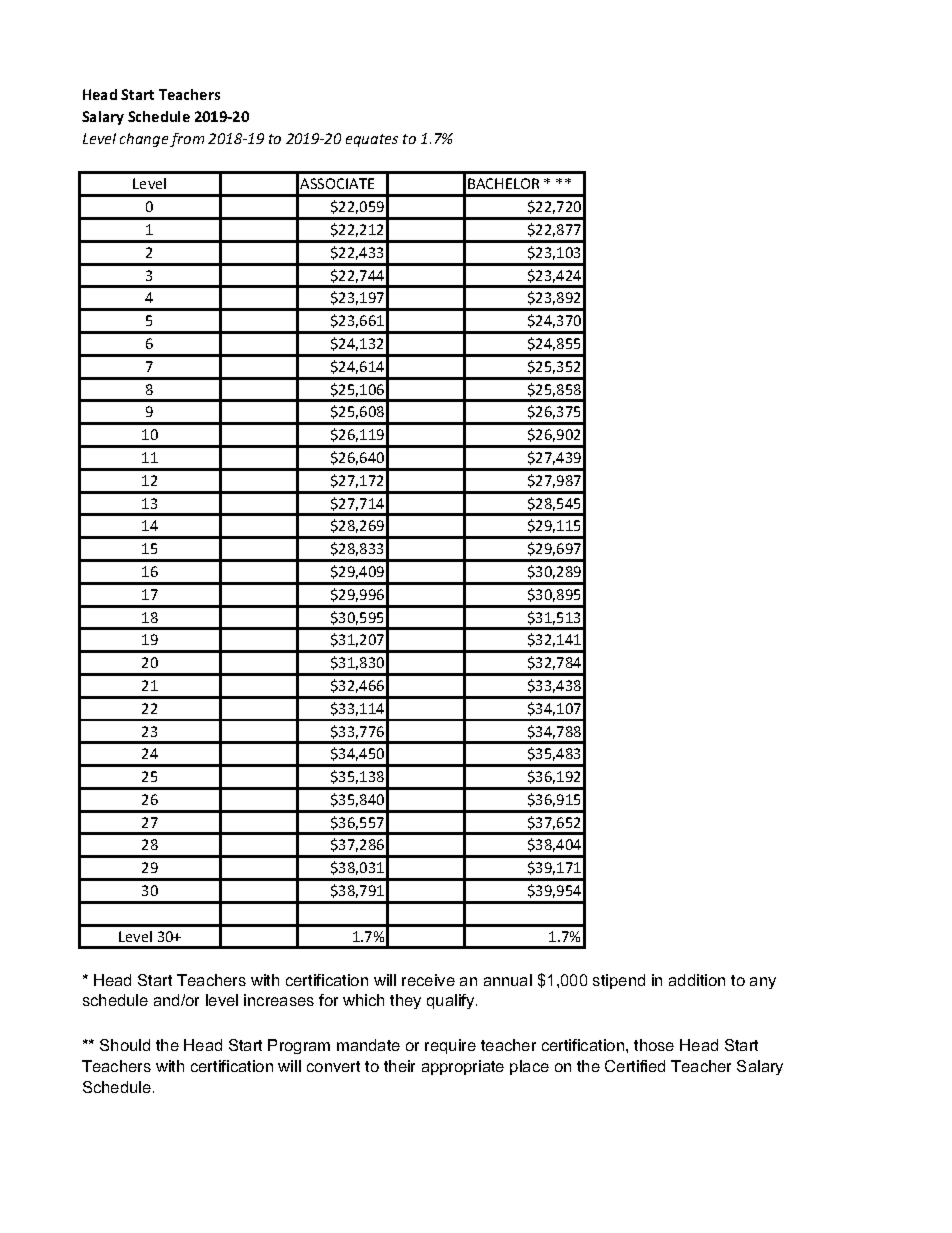 The image size is (952, 1233). What do you see at coordinates (279, 1000) in the screenshot?
I see `increases` at bounding box center [279, 1000].
